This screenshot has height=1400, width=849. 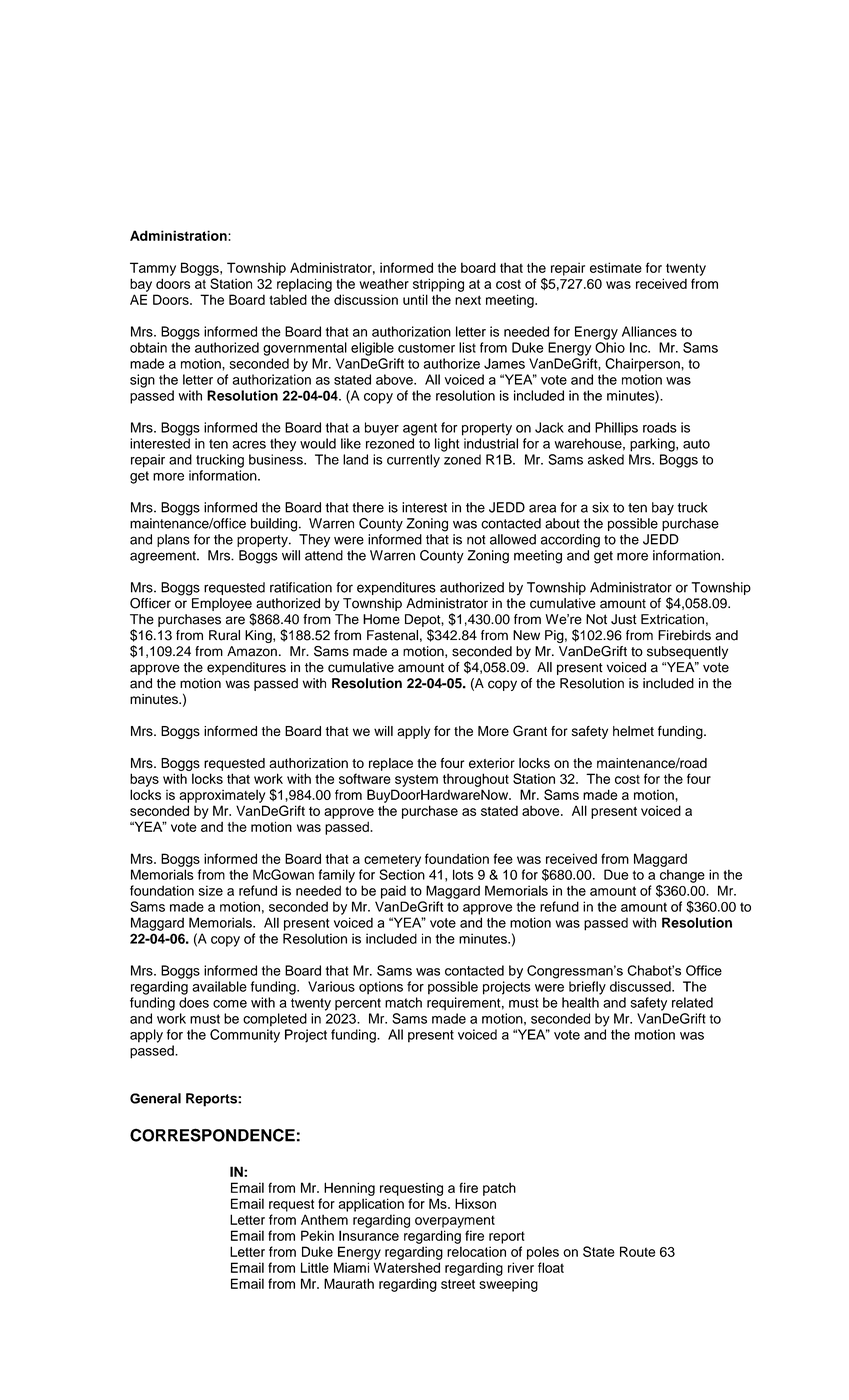 What do you see at coordinates (222, 604) in the screenshot?
I see `Employee` at bounding box center [222, 604].
